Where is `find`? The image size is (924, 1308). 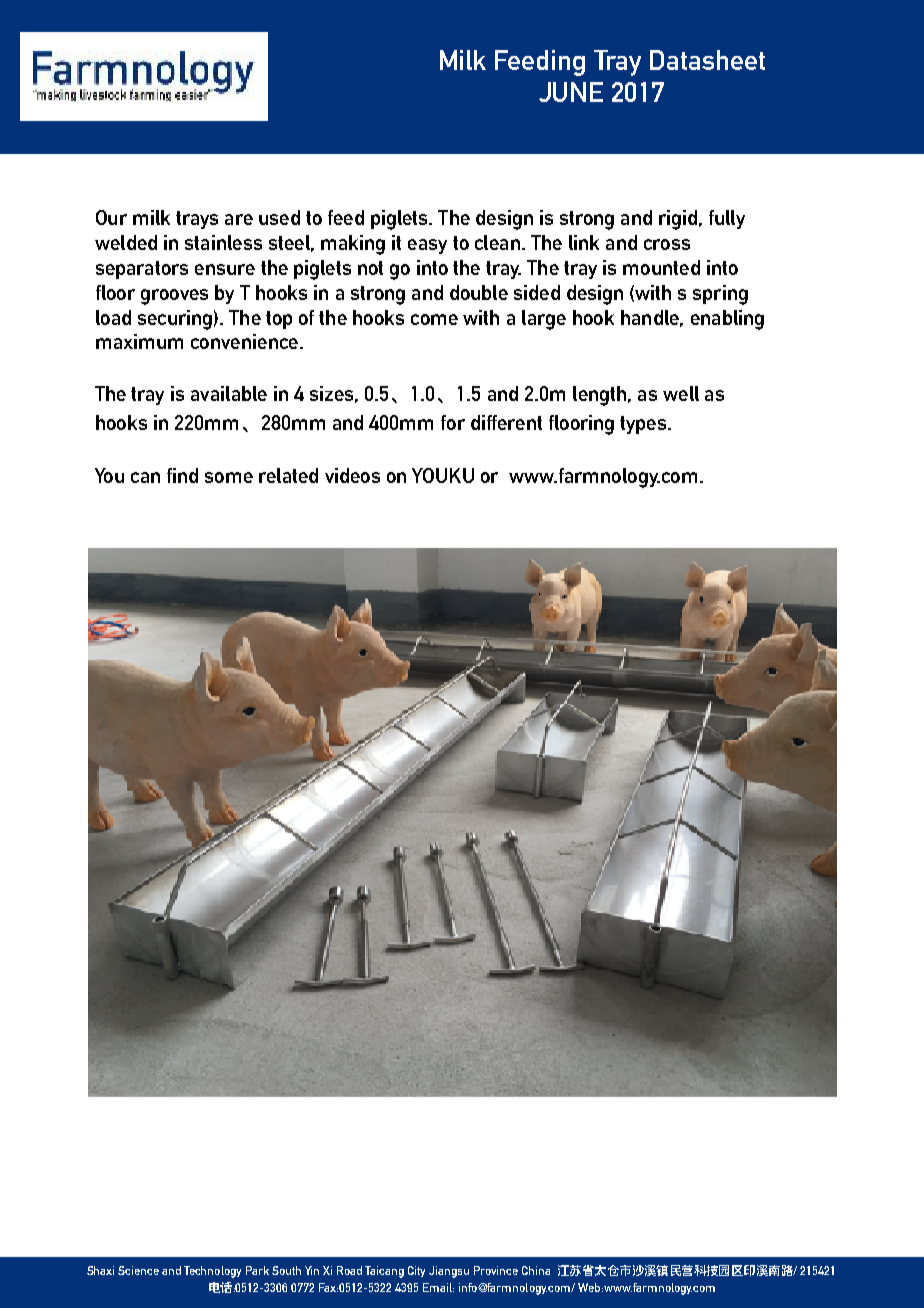 find is located at coordinates (182, 475).
